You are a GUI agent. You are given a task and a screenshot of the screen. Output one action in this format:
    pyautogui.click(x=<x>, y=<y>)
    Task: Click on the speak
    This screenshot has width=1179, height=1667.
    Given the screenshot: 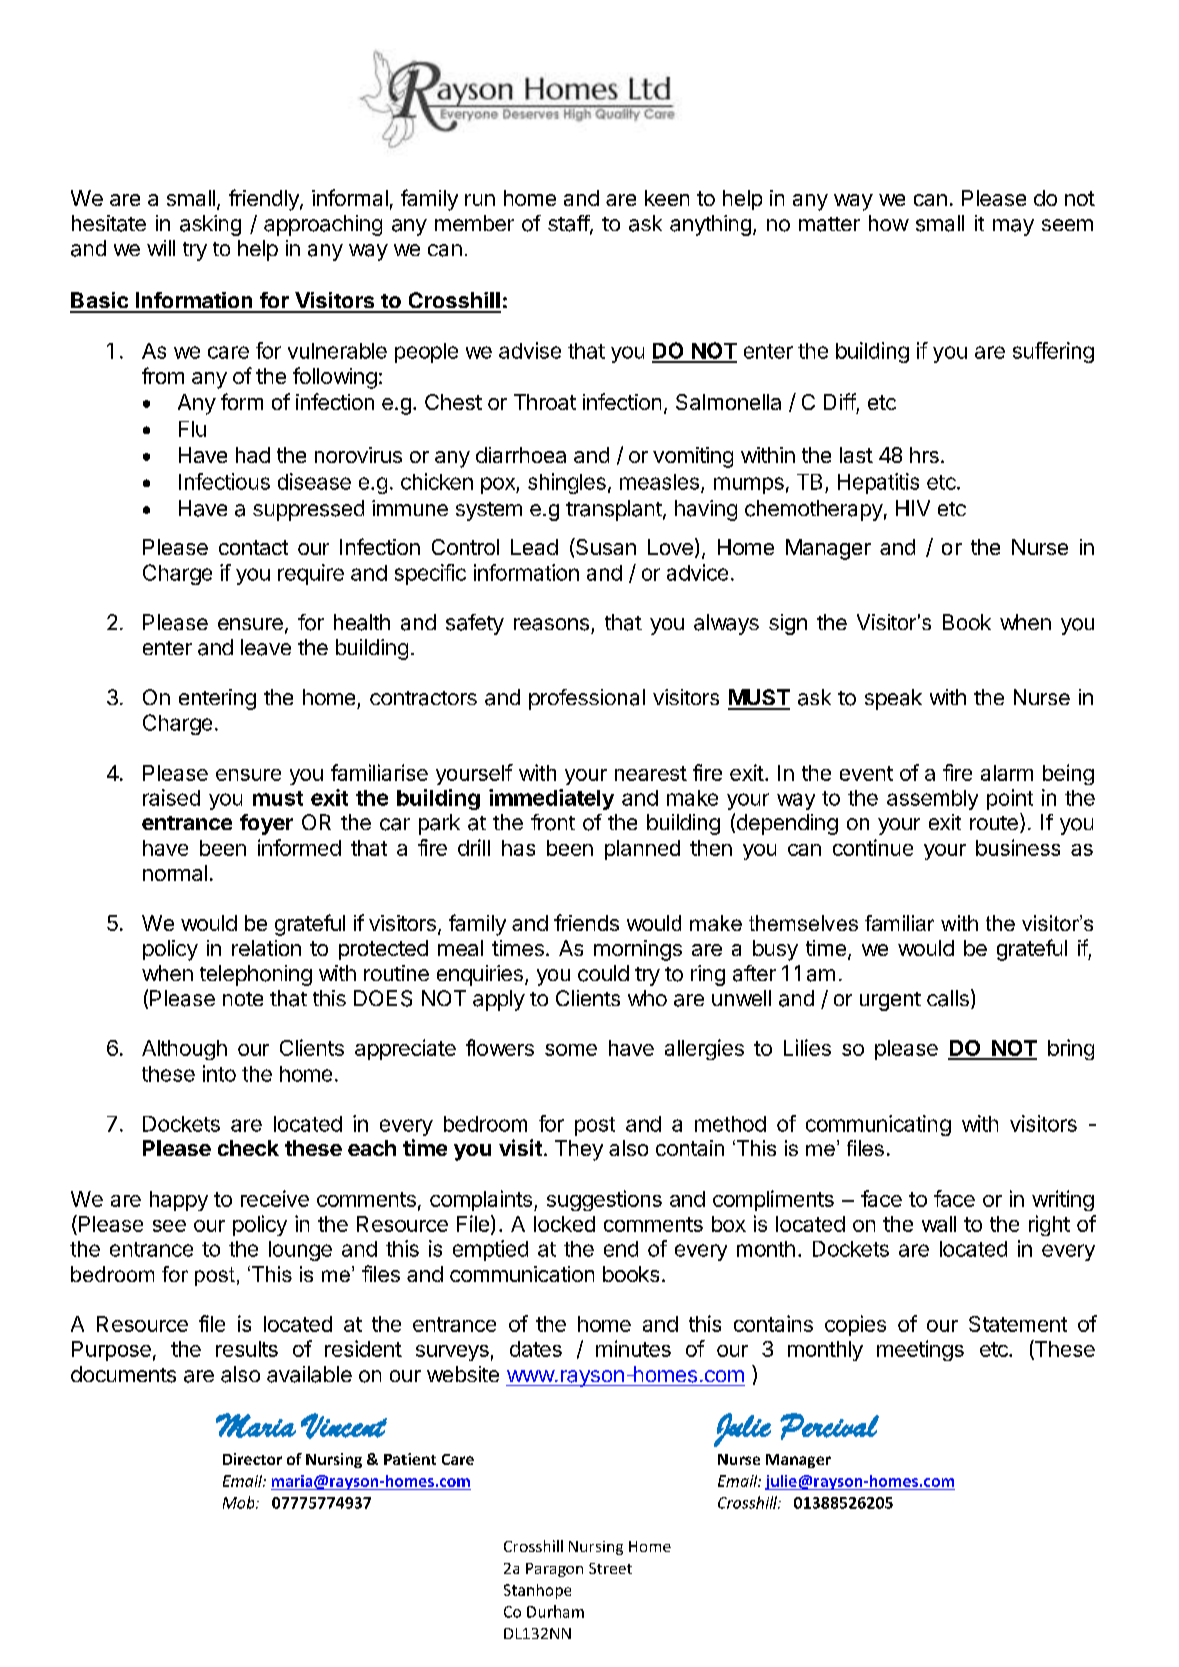 What is the action you would take?
    pyautogui.click(x=893, y=699)
